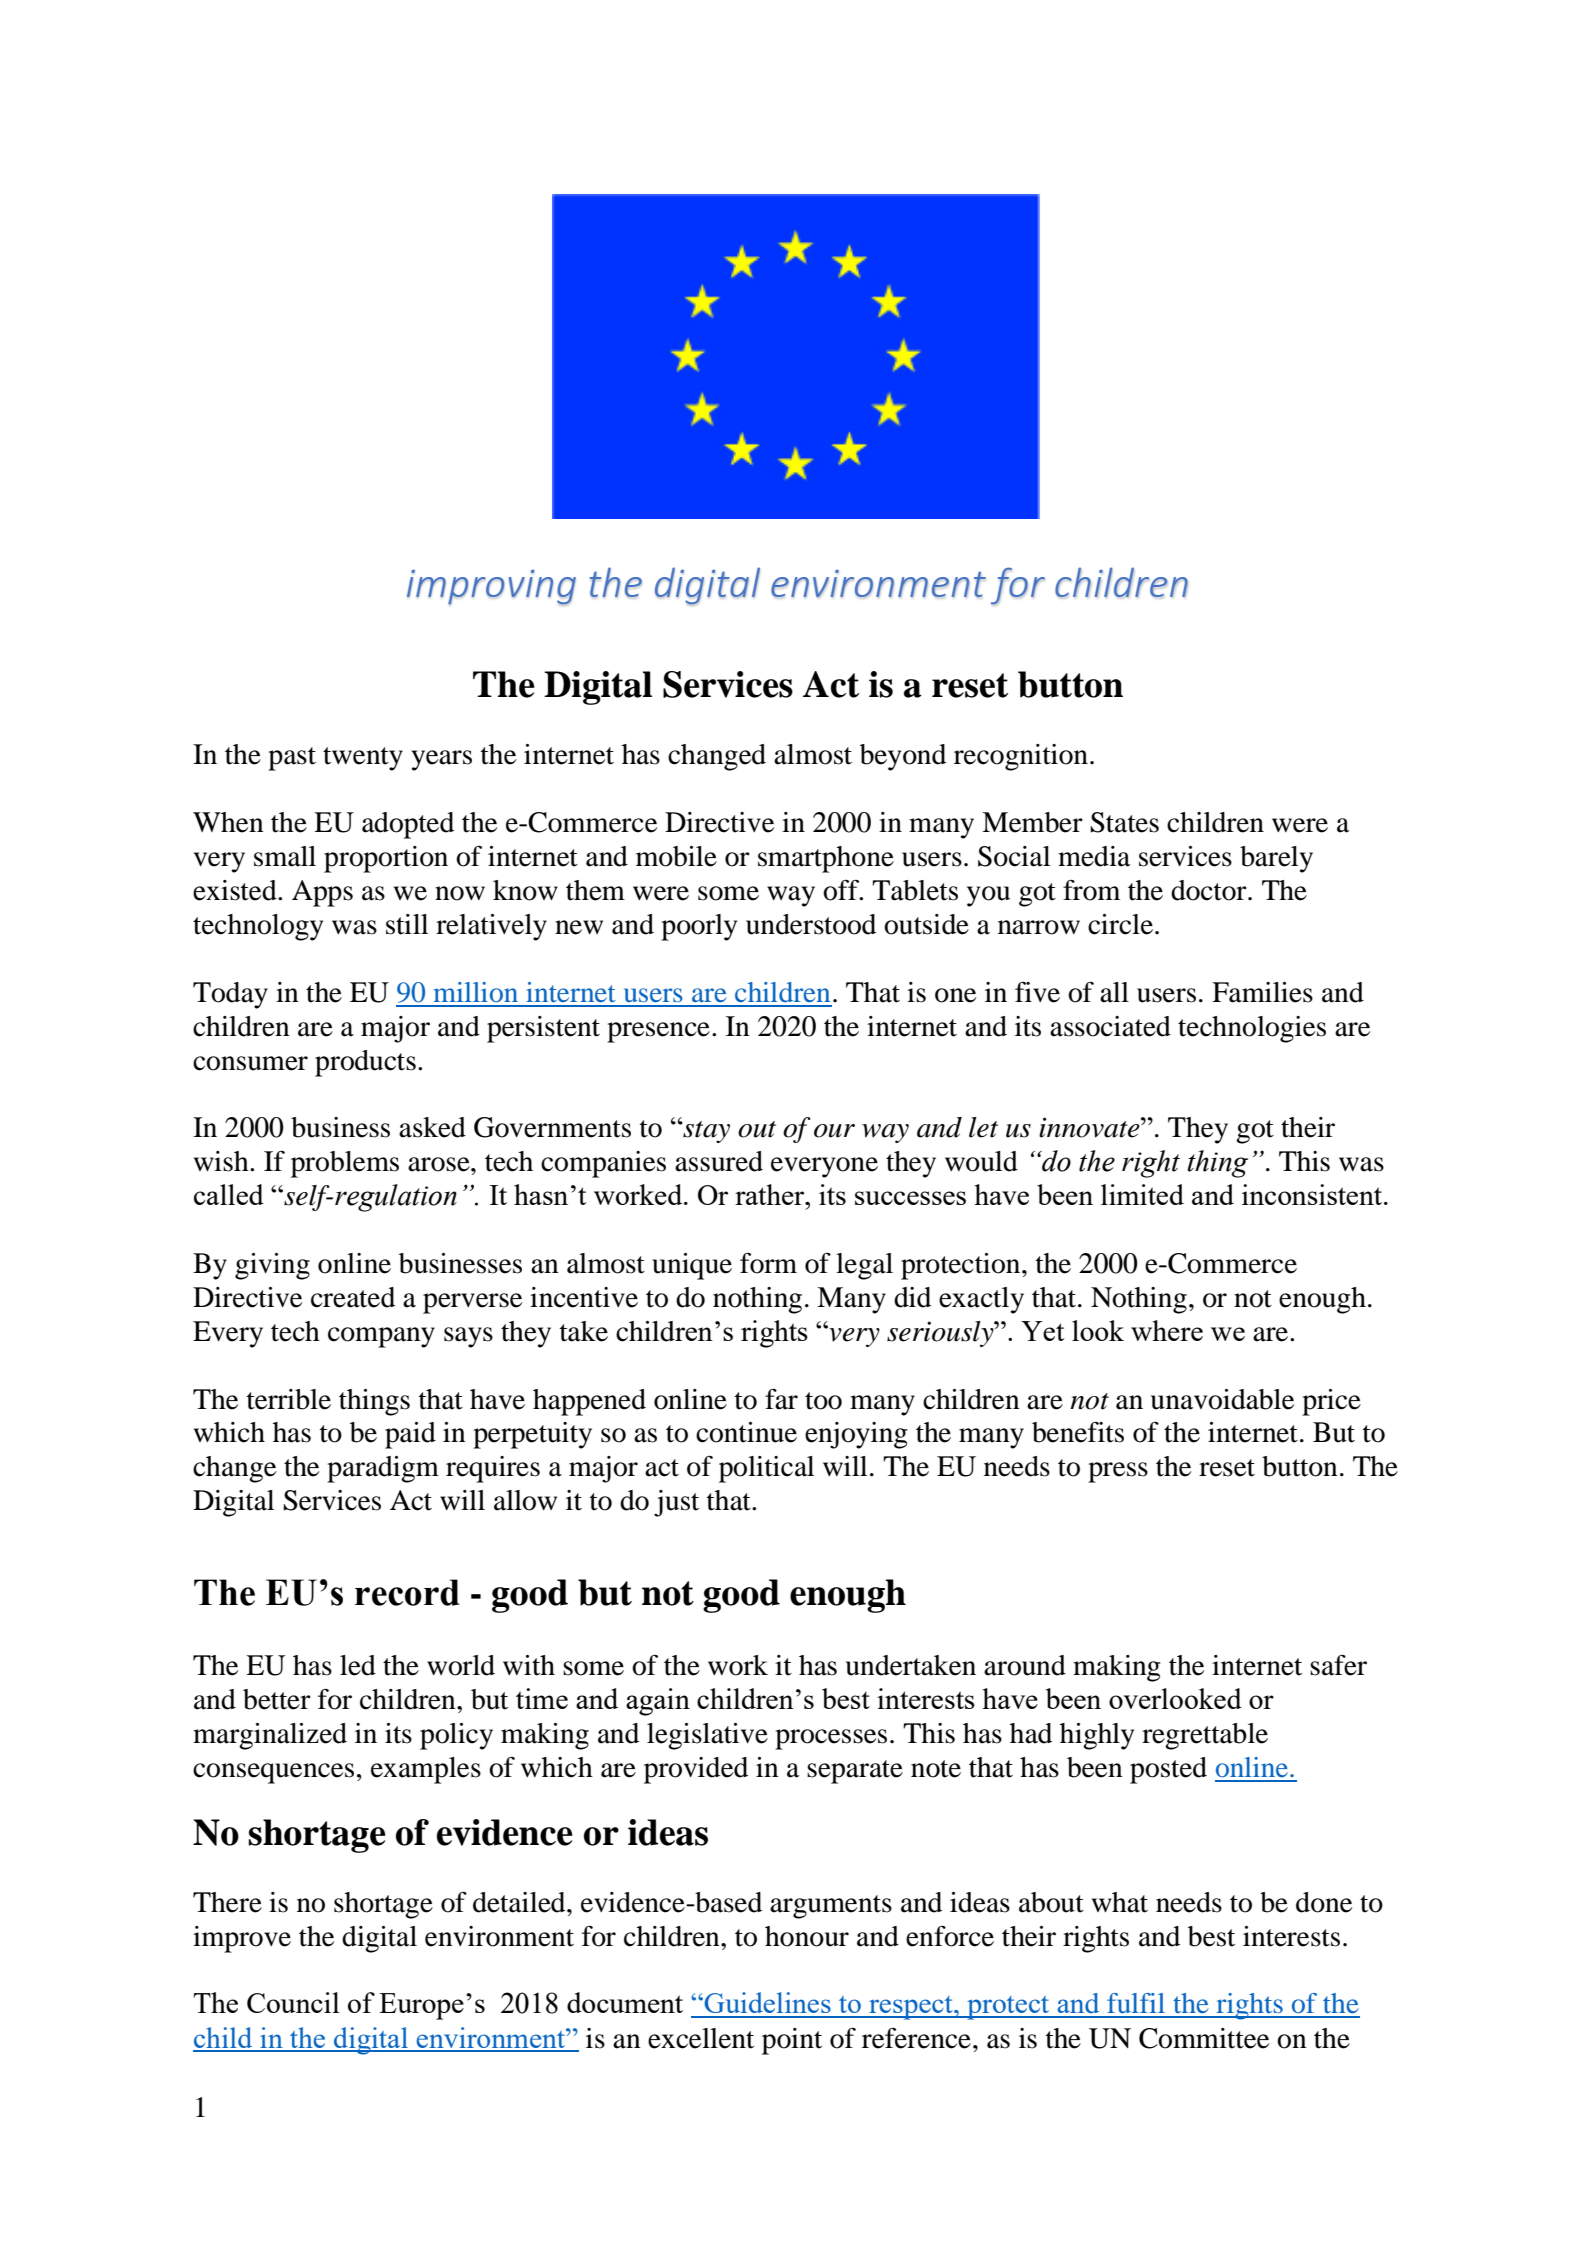  Describe the element at coordinates (491, 587) in the screenshot. I see `improving` at that location.
